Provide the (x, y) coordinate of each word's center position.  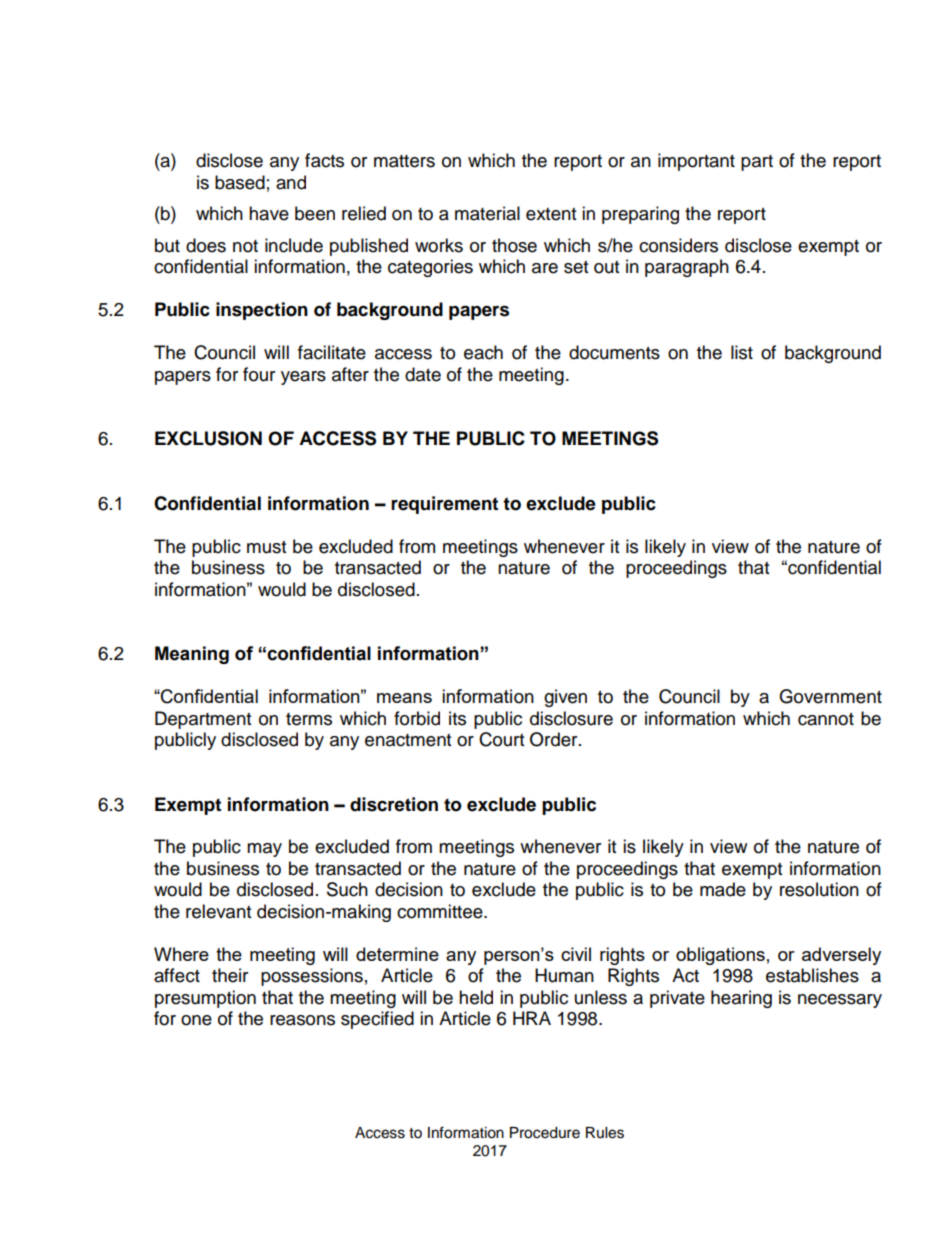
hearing (741, 999)
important (696, 162)
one (196, 1020)
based (240, 182)
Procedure (545, 1133)
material (487, 213)
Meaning (192, 655)
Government (830, 696)
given (565, 698)
